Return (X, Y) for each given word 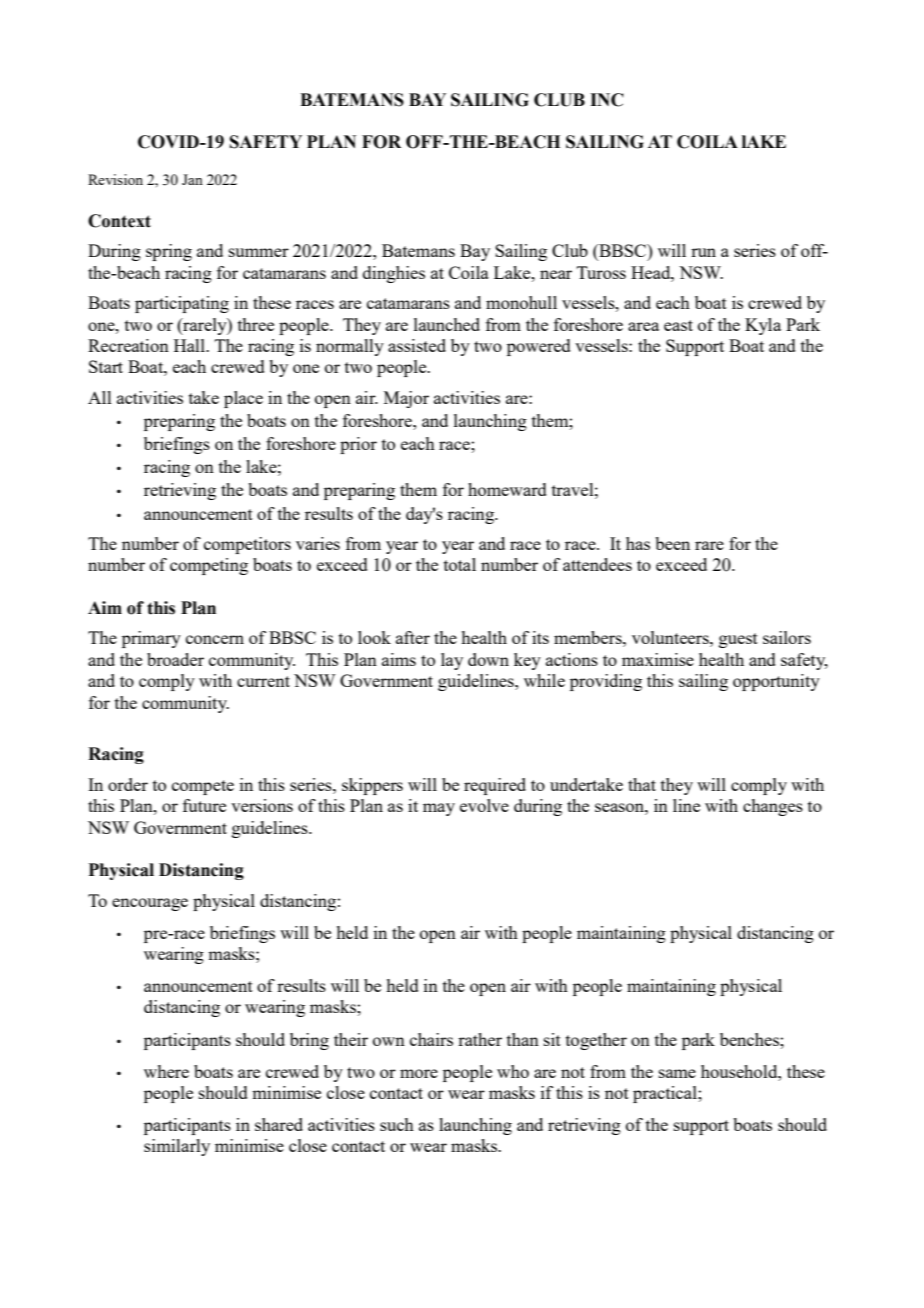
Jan (192, 179)
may (439, 809)
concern (215, 639)
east (678, 325)
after (413, 637)
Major (406, 399)
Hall (190, 345)
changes (773, 807)
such (397, 1124)
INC (607, 100)
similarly (177, 1147)
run (703, 252)
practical (666, 1094)
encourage (150, 904)
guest (738, 640)
